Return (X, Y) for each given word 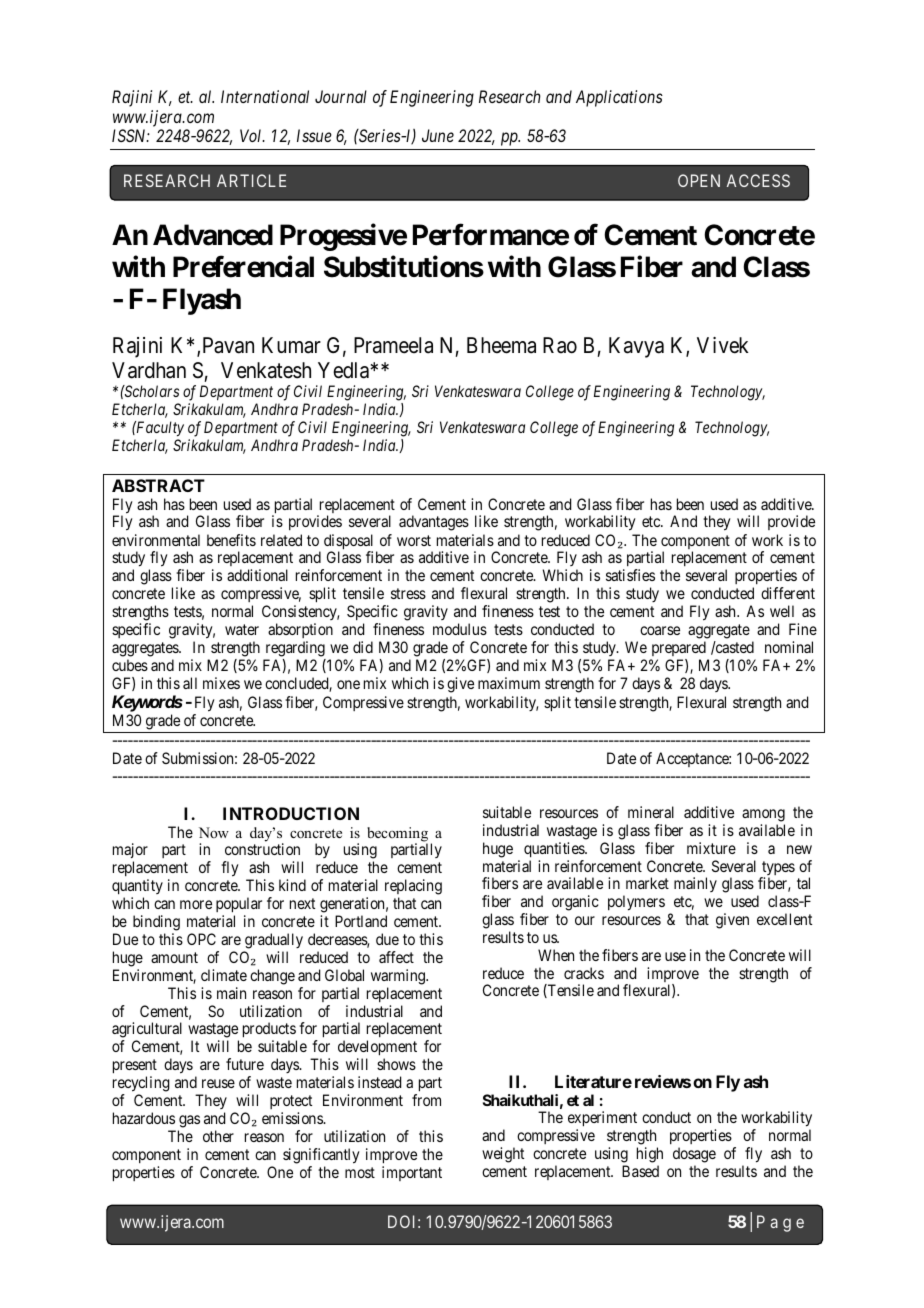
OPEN (699, 180)
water (242, 629)
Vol (252, 135)
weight (503, 1155)
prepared (679, 648)
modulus (460, 629)
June (438, 135)
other (218, 1136)
